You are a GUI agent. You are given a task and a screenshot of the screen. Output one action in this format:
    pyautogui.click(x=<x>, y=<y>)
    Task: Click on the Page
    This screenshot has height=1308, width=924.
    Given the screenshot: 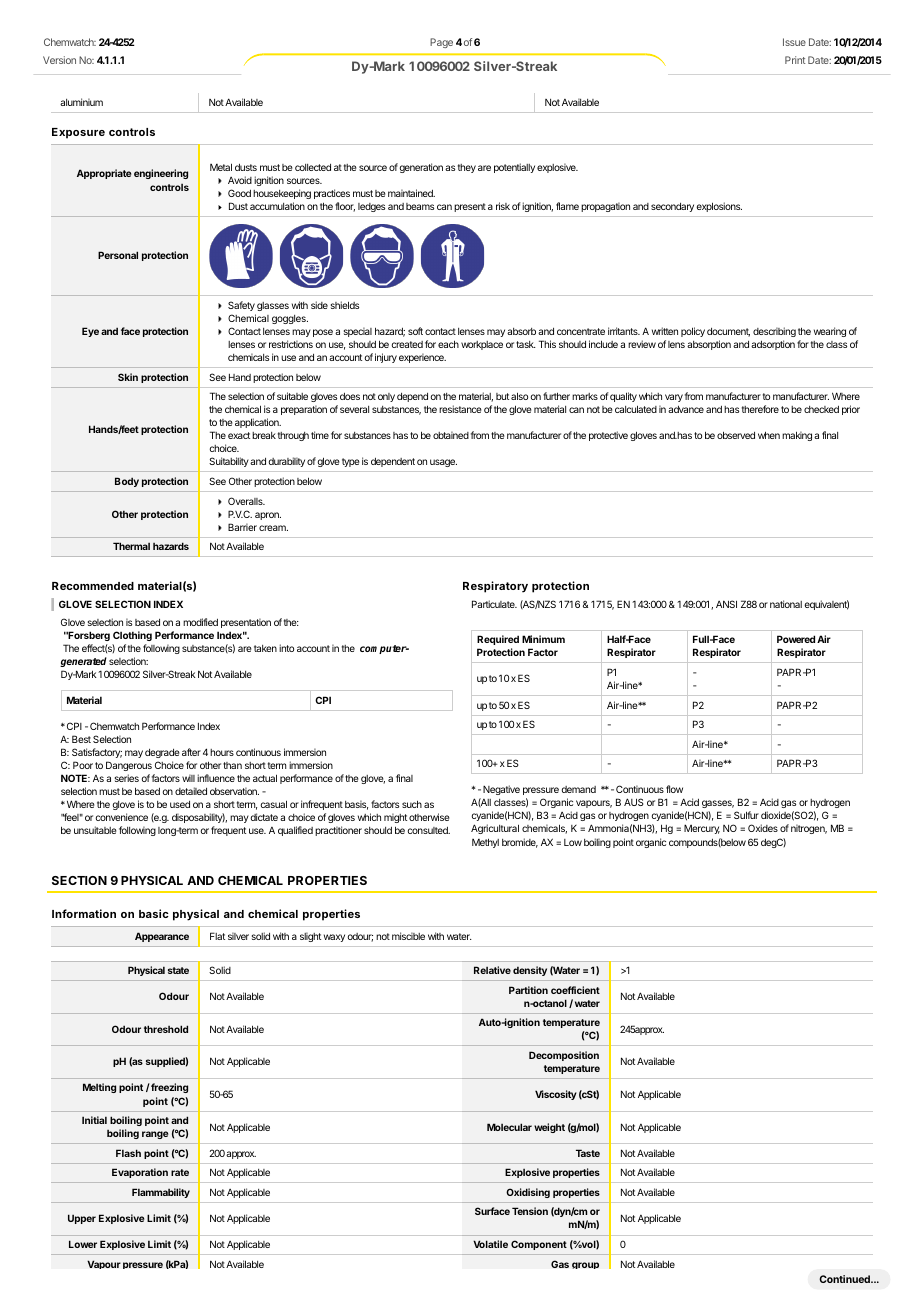 What is the action you would take?
    pyautogui.click(x=441, y=43)
